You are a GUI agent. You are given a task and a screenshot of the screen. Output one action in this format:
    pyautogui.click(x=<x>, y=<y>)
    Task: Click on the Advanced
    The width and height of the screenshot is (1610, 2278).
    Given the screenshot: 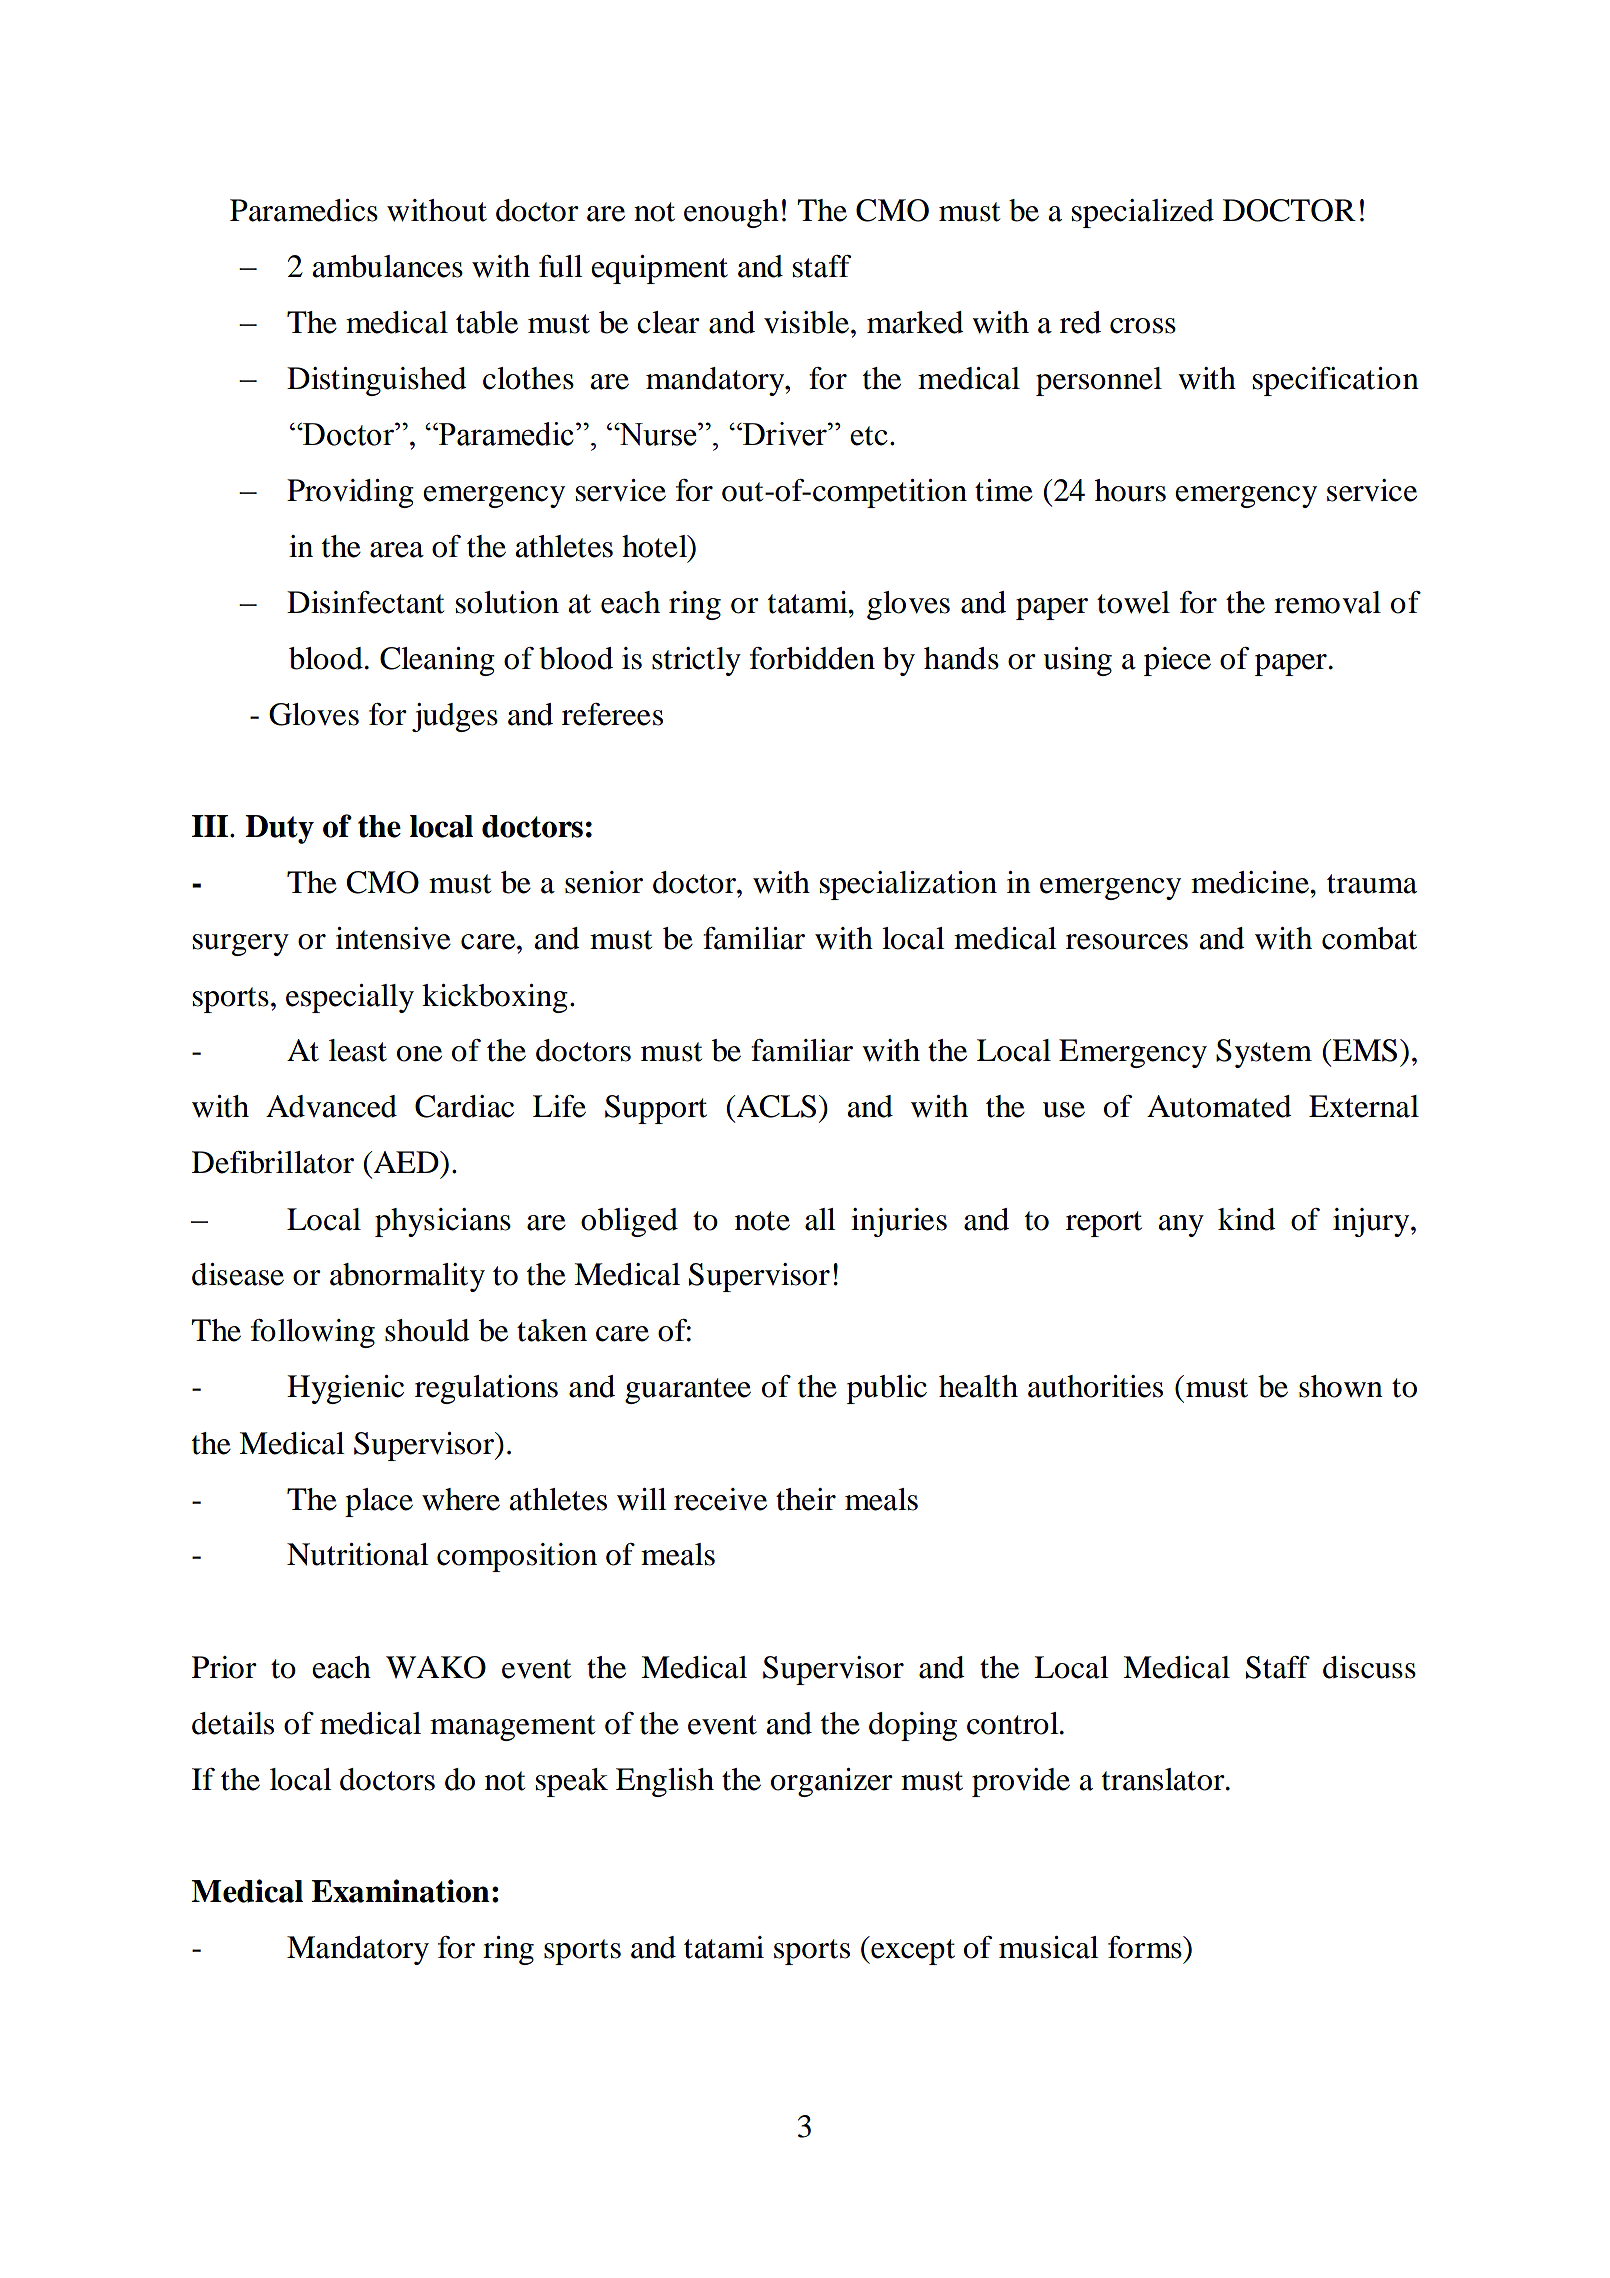 What is the action you would take?
    pyautogui.click(x=331, y=1106)
